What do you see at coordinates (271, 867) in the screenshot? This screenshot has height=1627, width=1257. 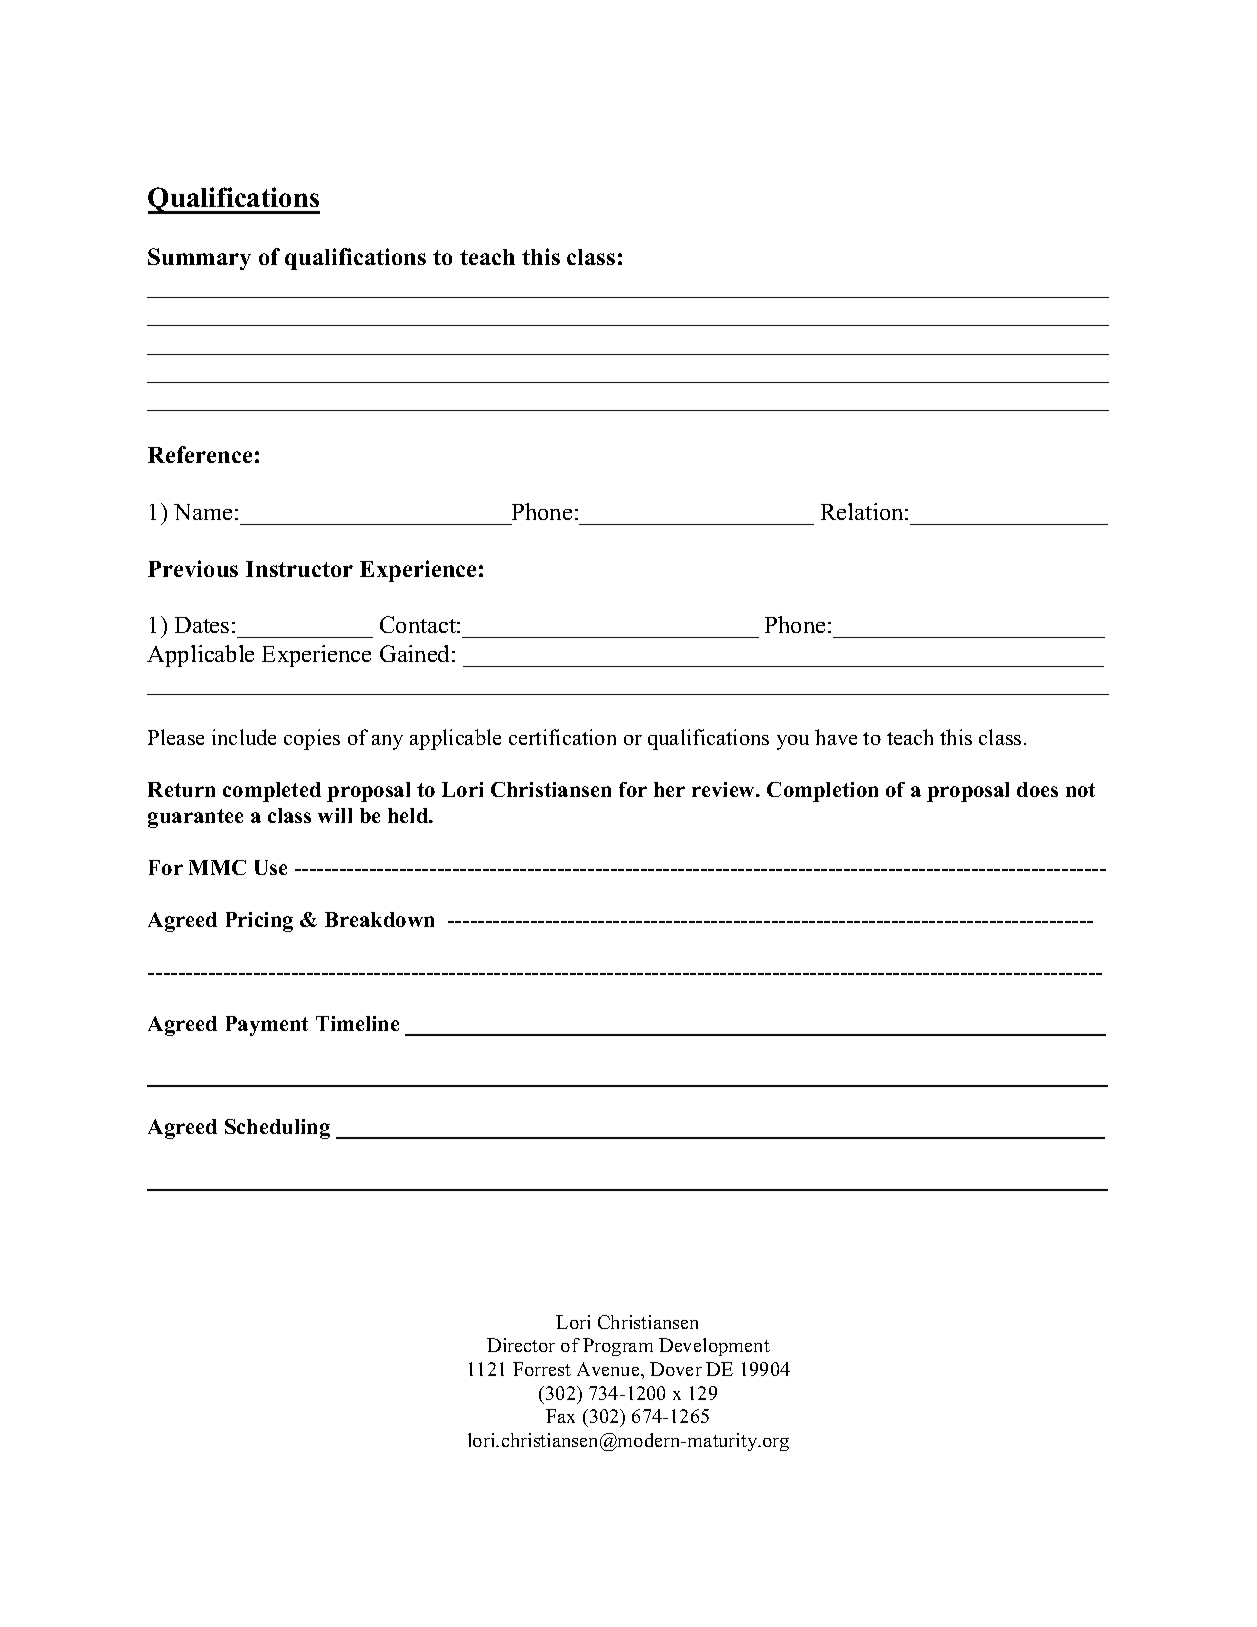 I see `Use` at bounding box center [271, 867].
